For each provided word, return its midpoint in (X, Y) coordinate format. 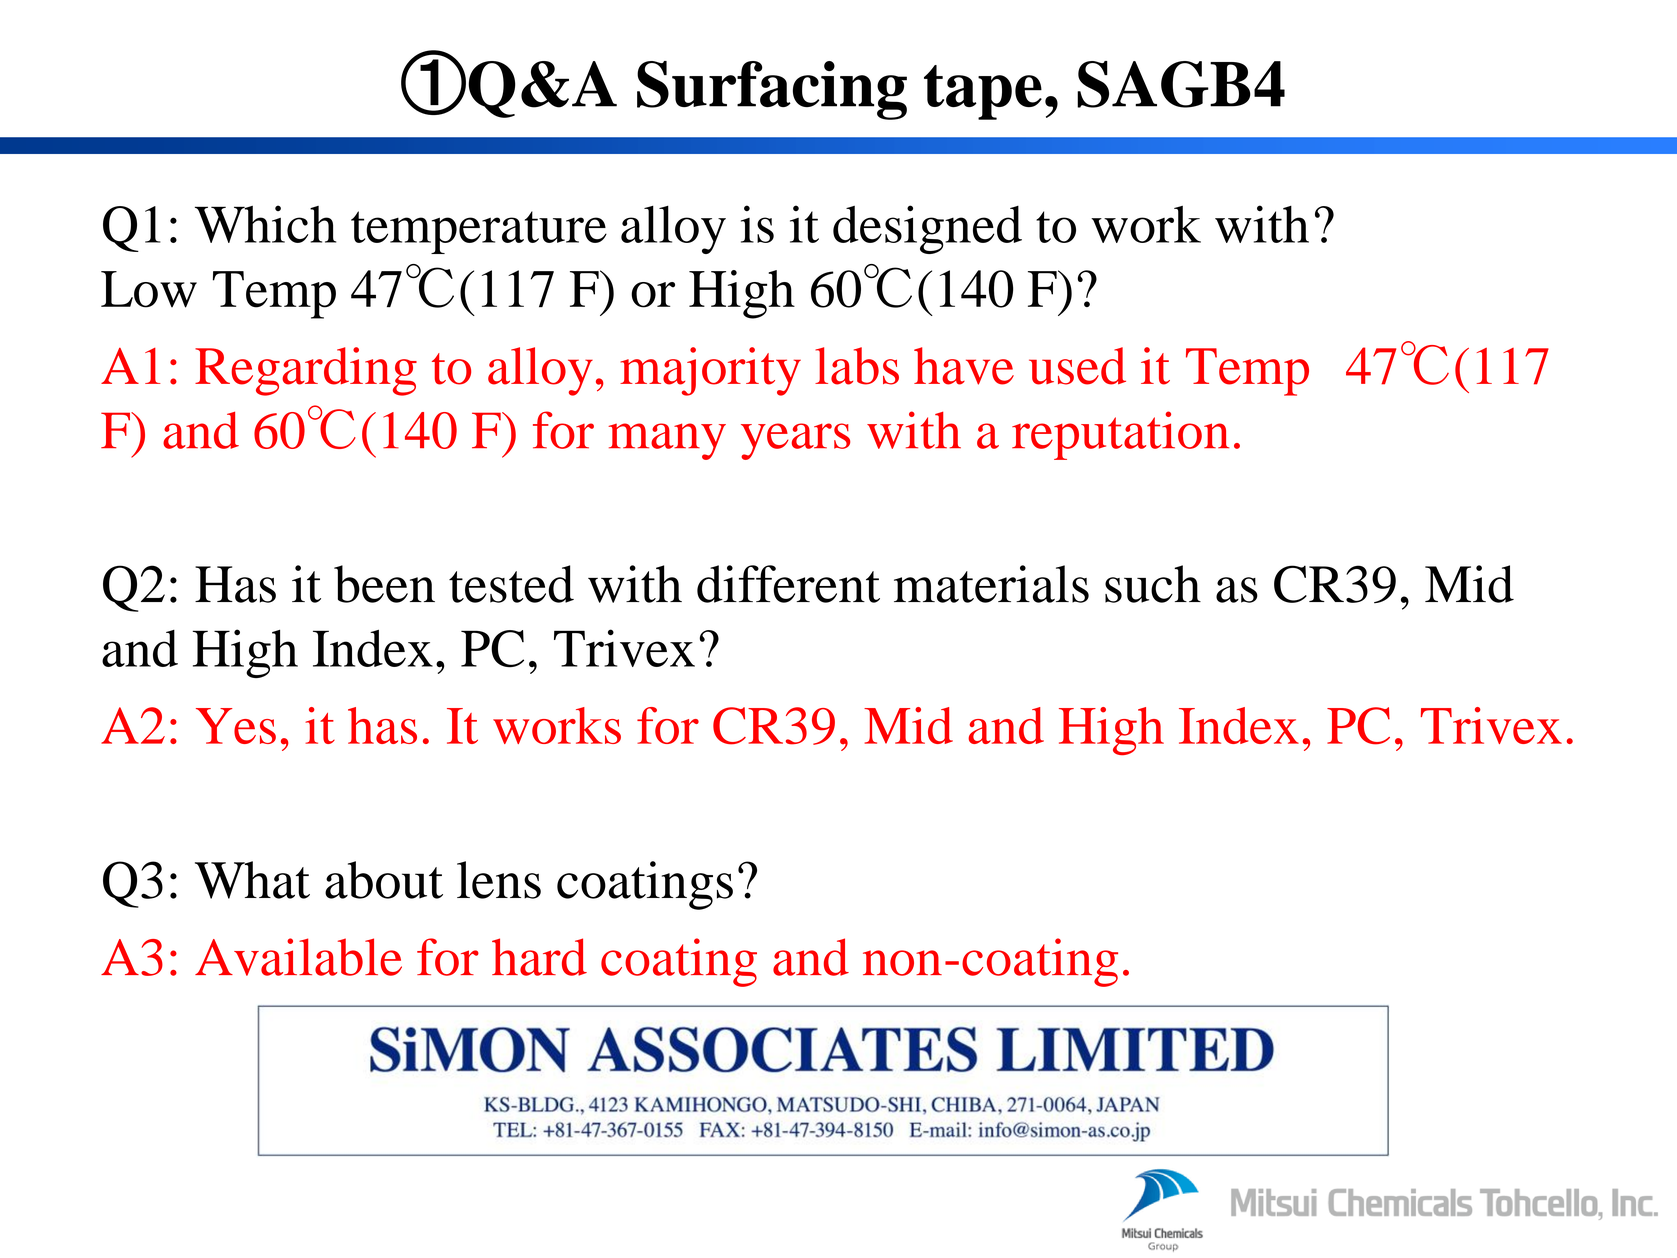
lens (499, 880)
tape (983, 92)
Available (298, 957)
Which (265, 224)
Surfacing (772, 90)
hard (539, 957)
